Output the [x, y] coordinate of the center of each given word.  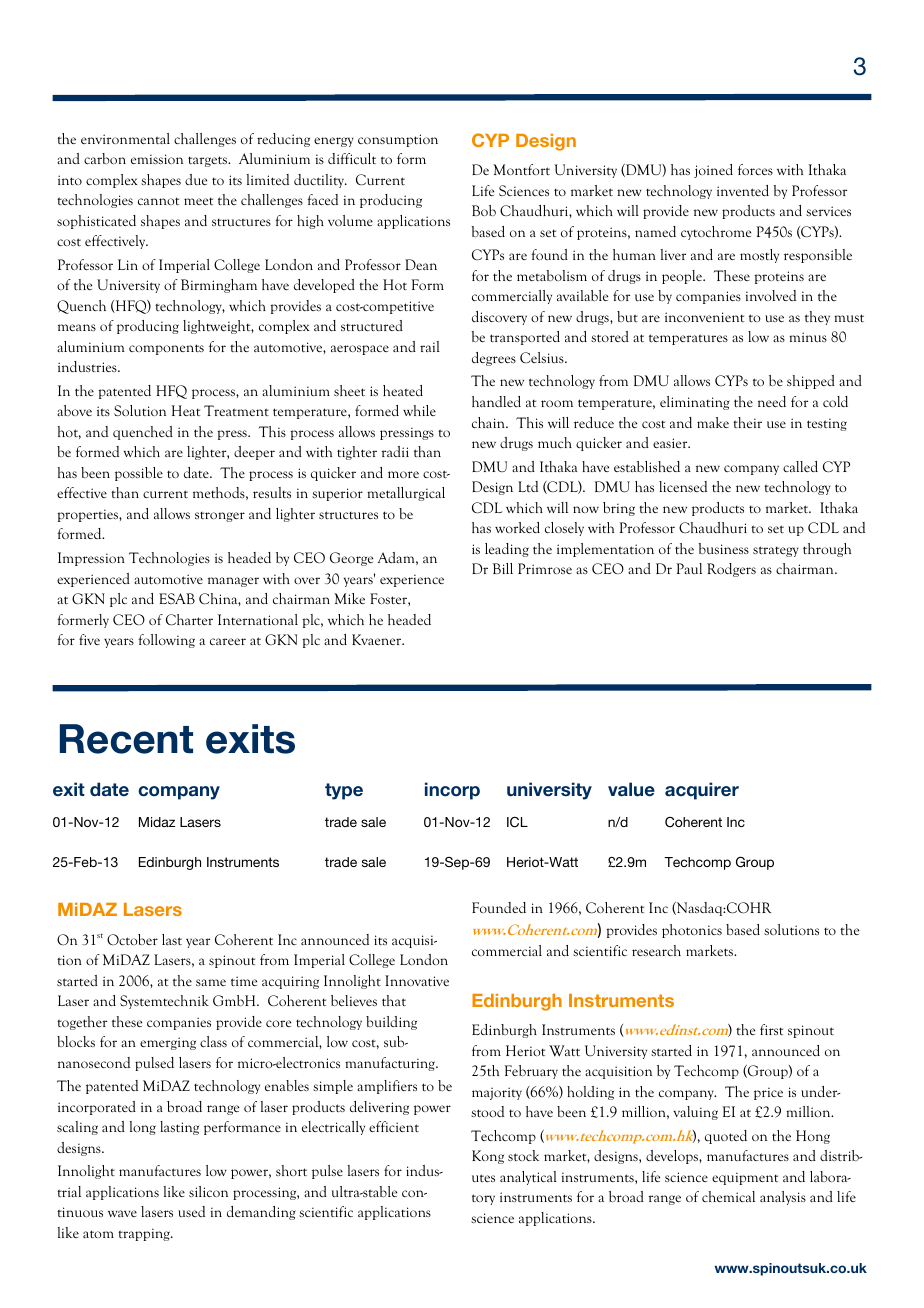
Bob [484, 210]
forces [755, 169]
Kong [488, 1157]
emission [157, 159]
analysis [783, 1198]
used [191, 1211]
